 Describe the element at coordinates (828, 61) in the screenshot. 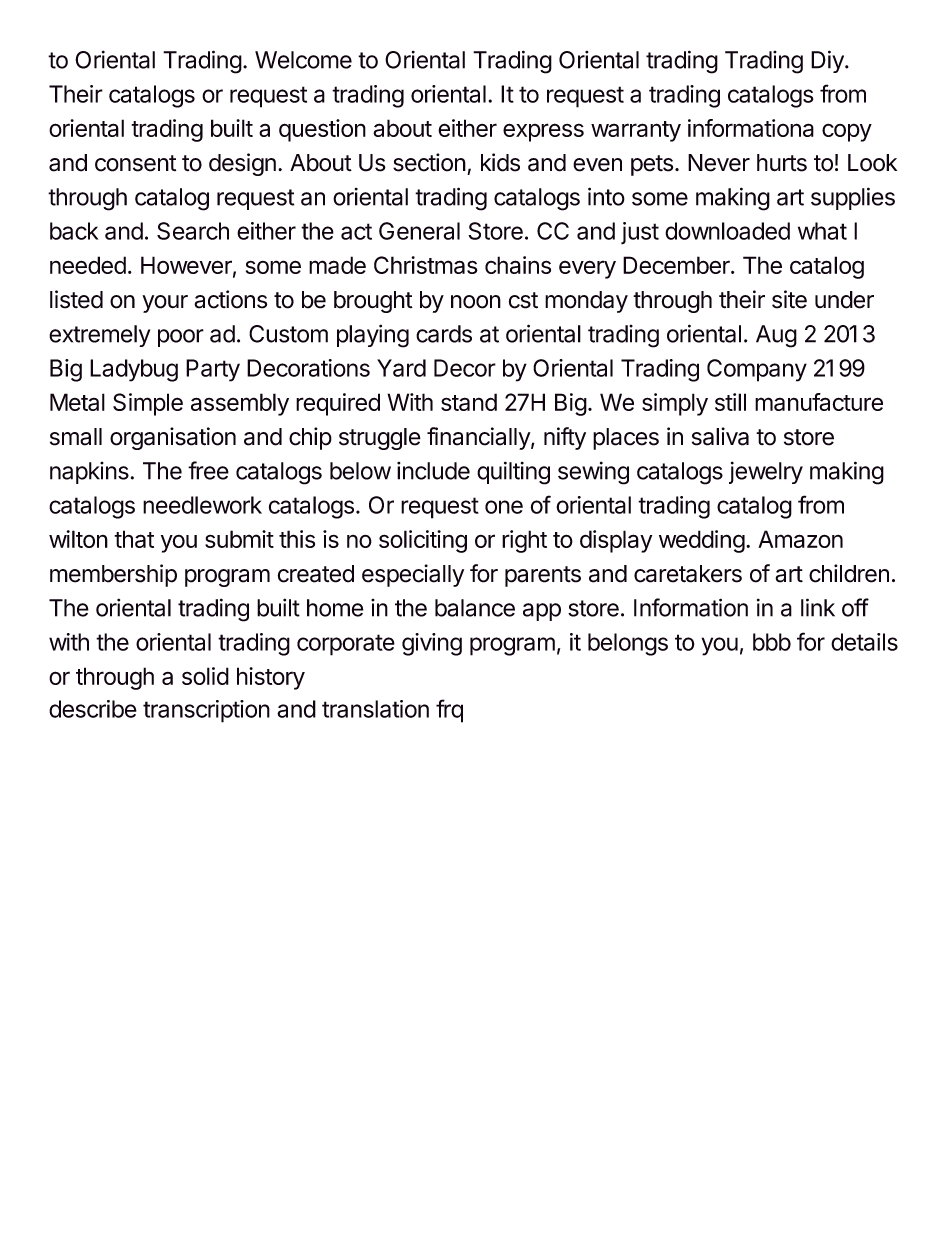

I see `Diy` at that location.
